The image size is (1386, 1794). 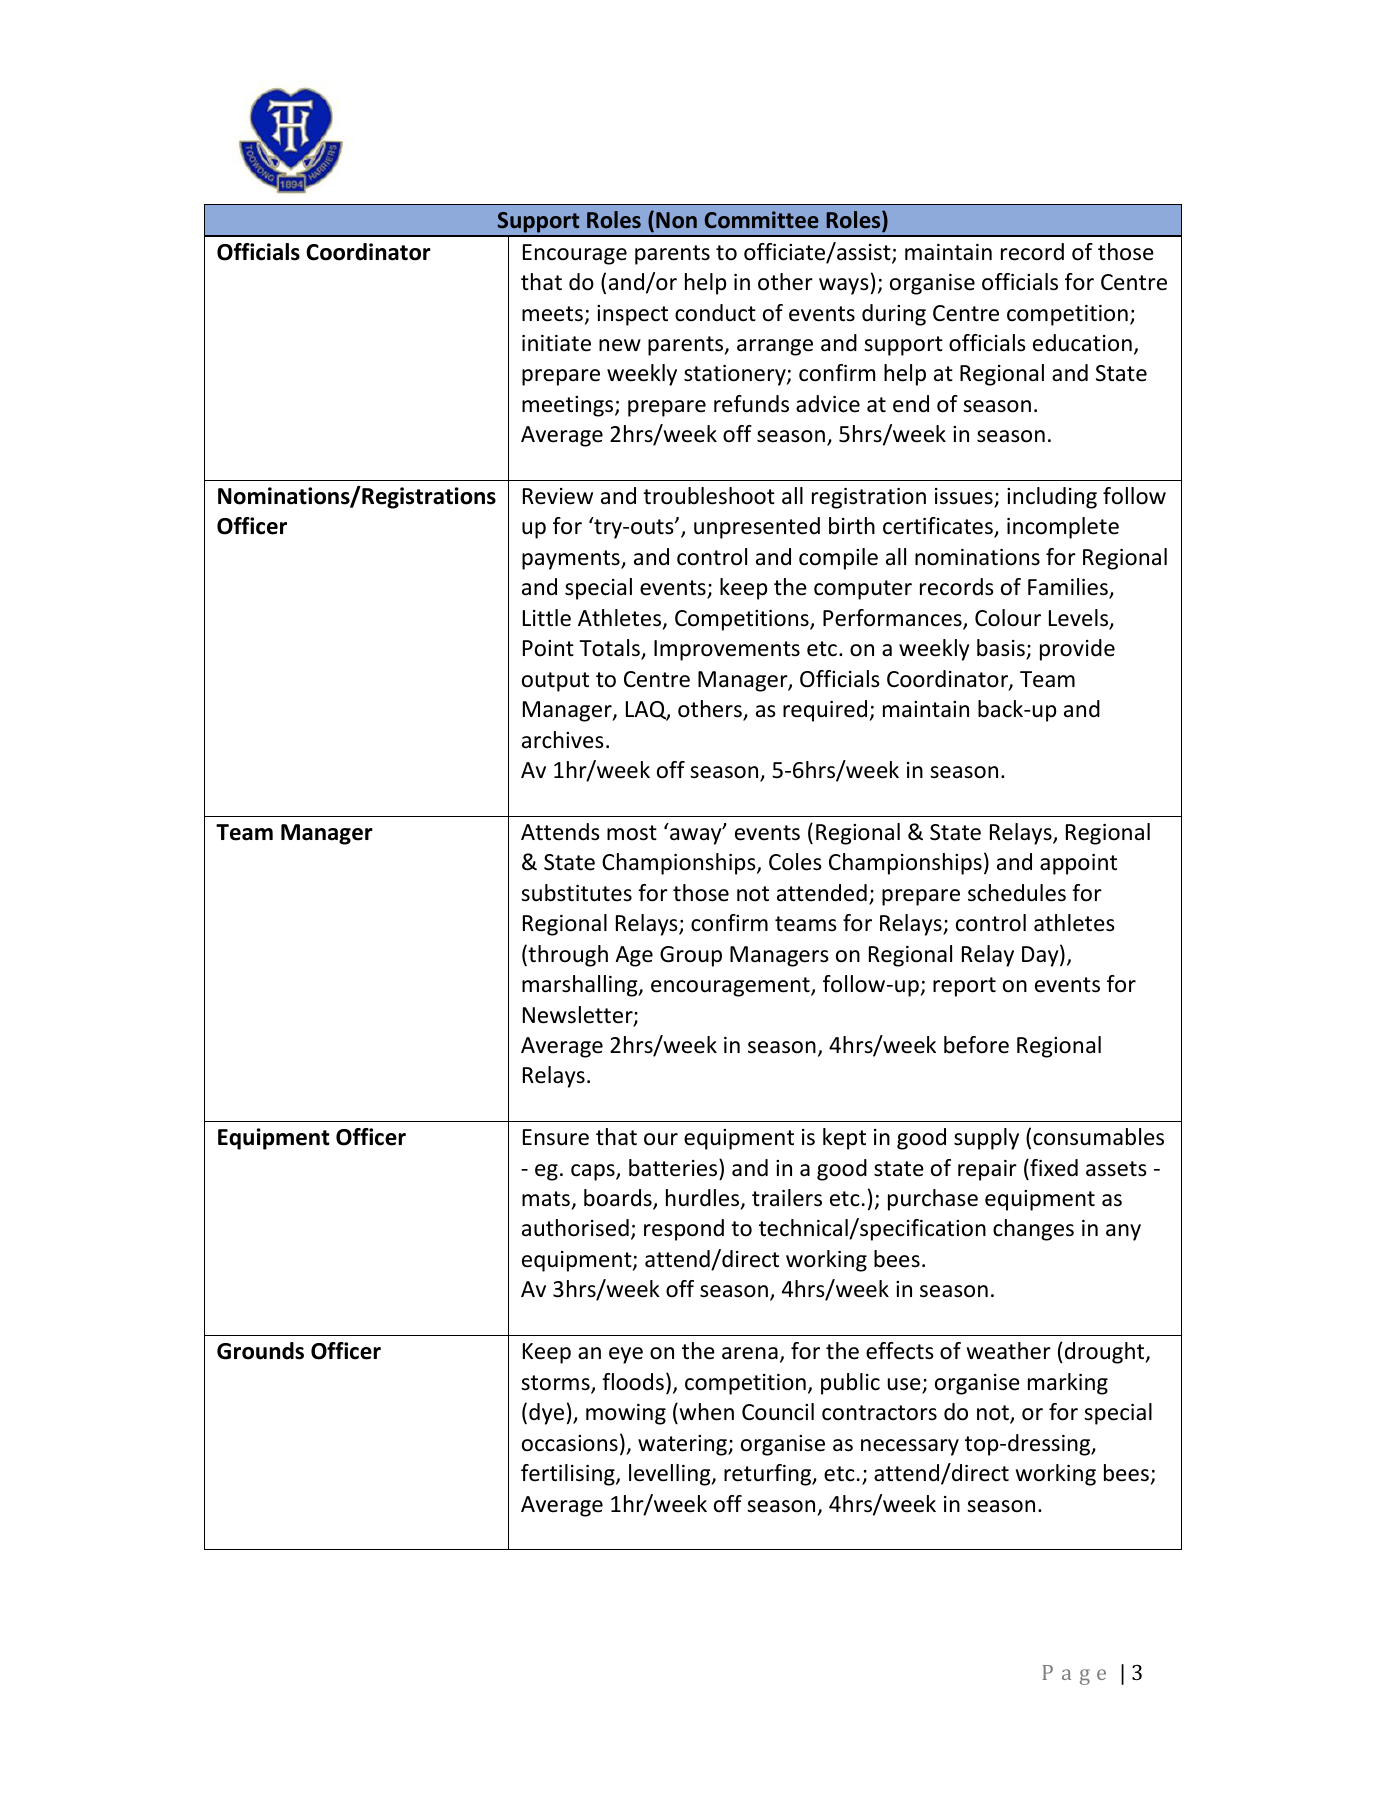 What do you see at coordinates (260, 1351) in the image?
I see `Grounds` at bounding box center [260, 1351].
